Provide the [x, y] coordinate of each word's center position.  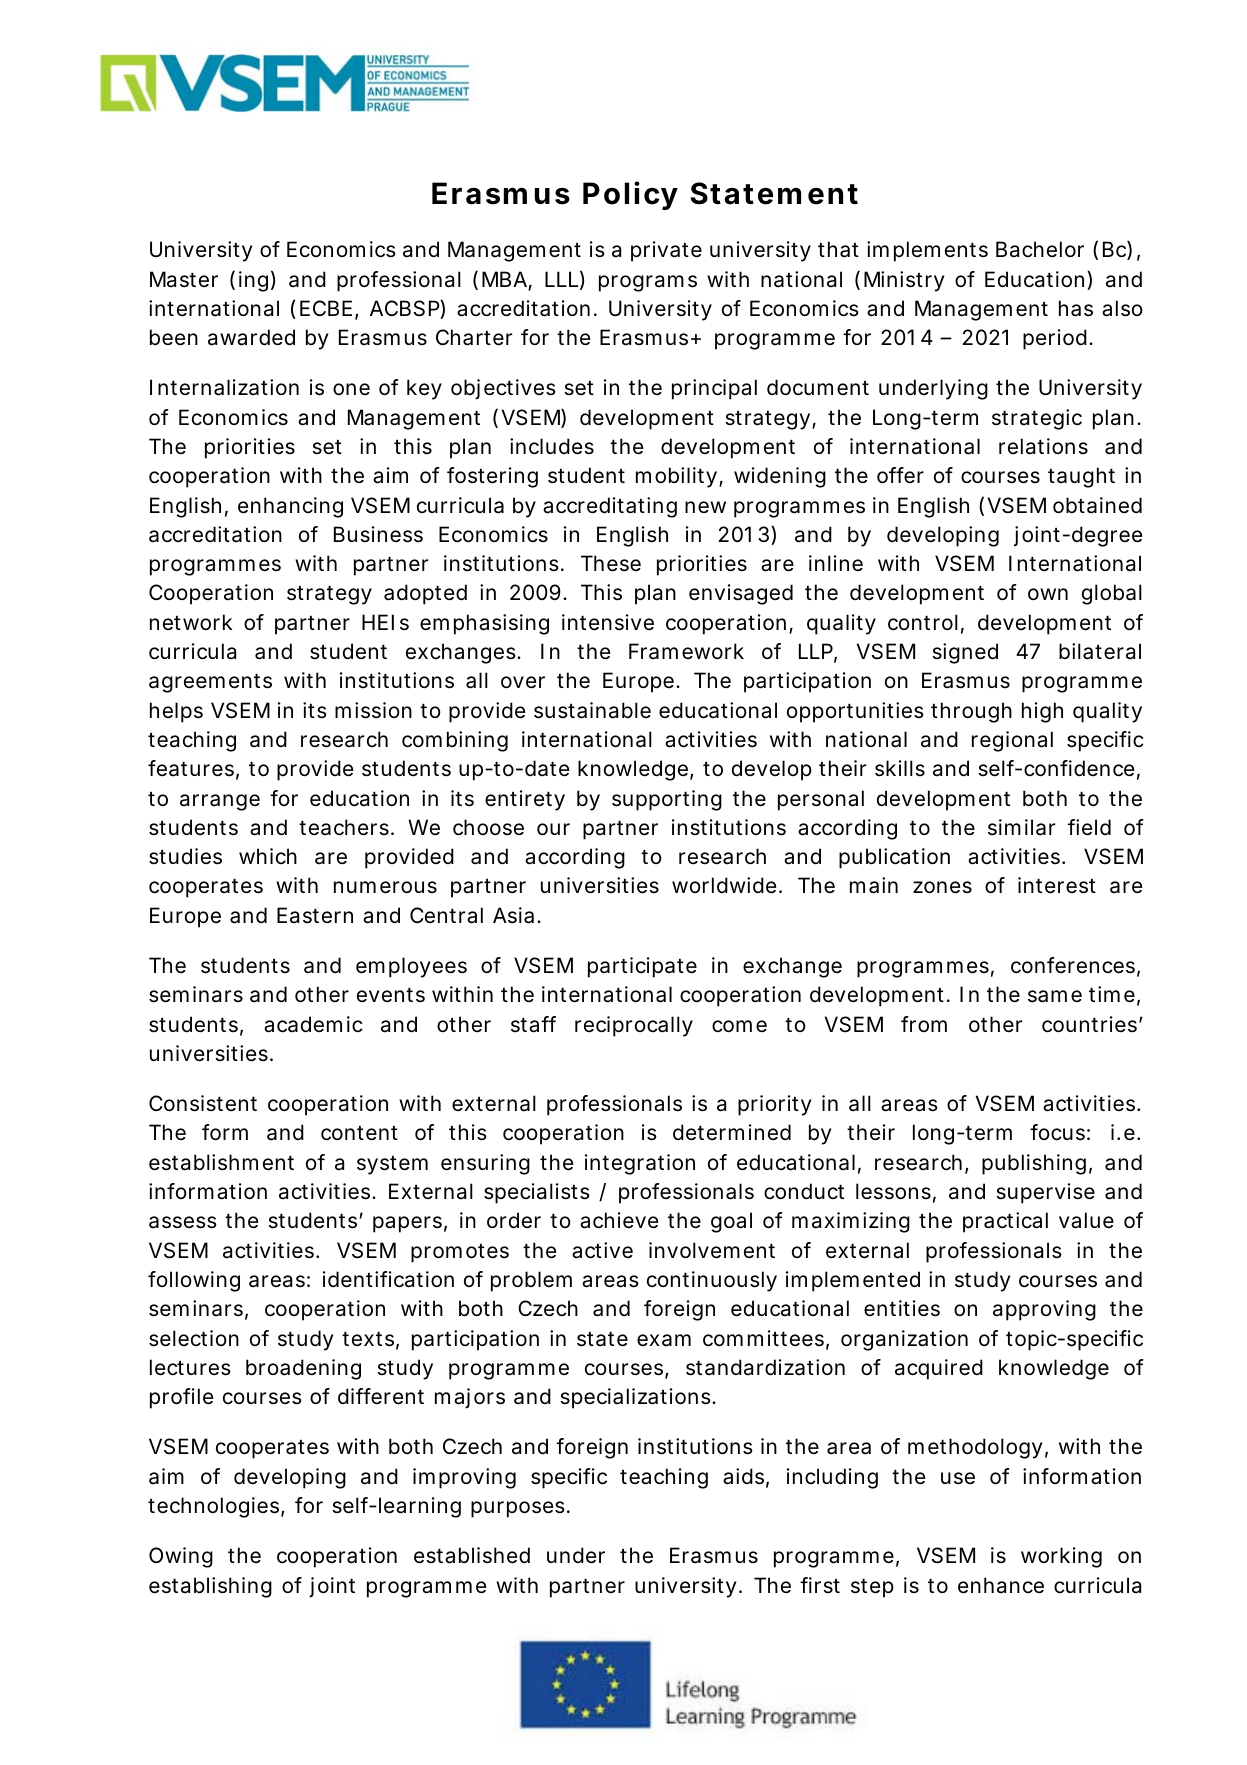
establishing [210, 1587]
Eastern [315, 915]
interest [1057, 885]
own [1048, 594]
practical [1005, 1222]
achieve [619, 1220]
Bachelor [1040, 249]
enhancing [290, 507]
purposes [518, 1509]
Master [184, 279]
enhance [1001, 1585]
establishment [221, 1162]
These [611, 563]
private [666, 251]
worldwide [724, 885]
